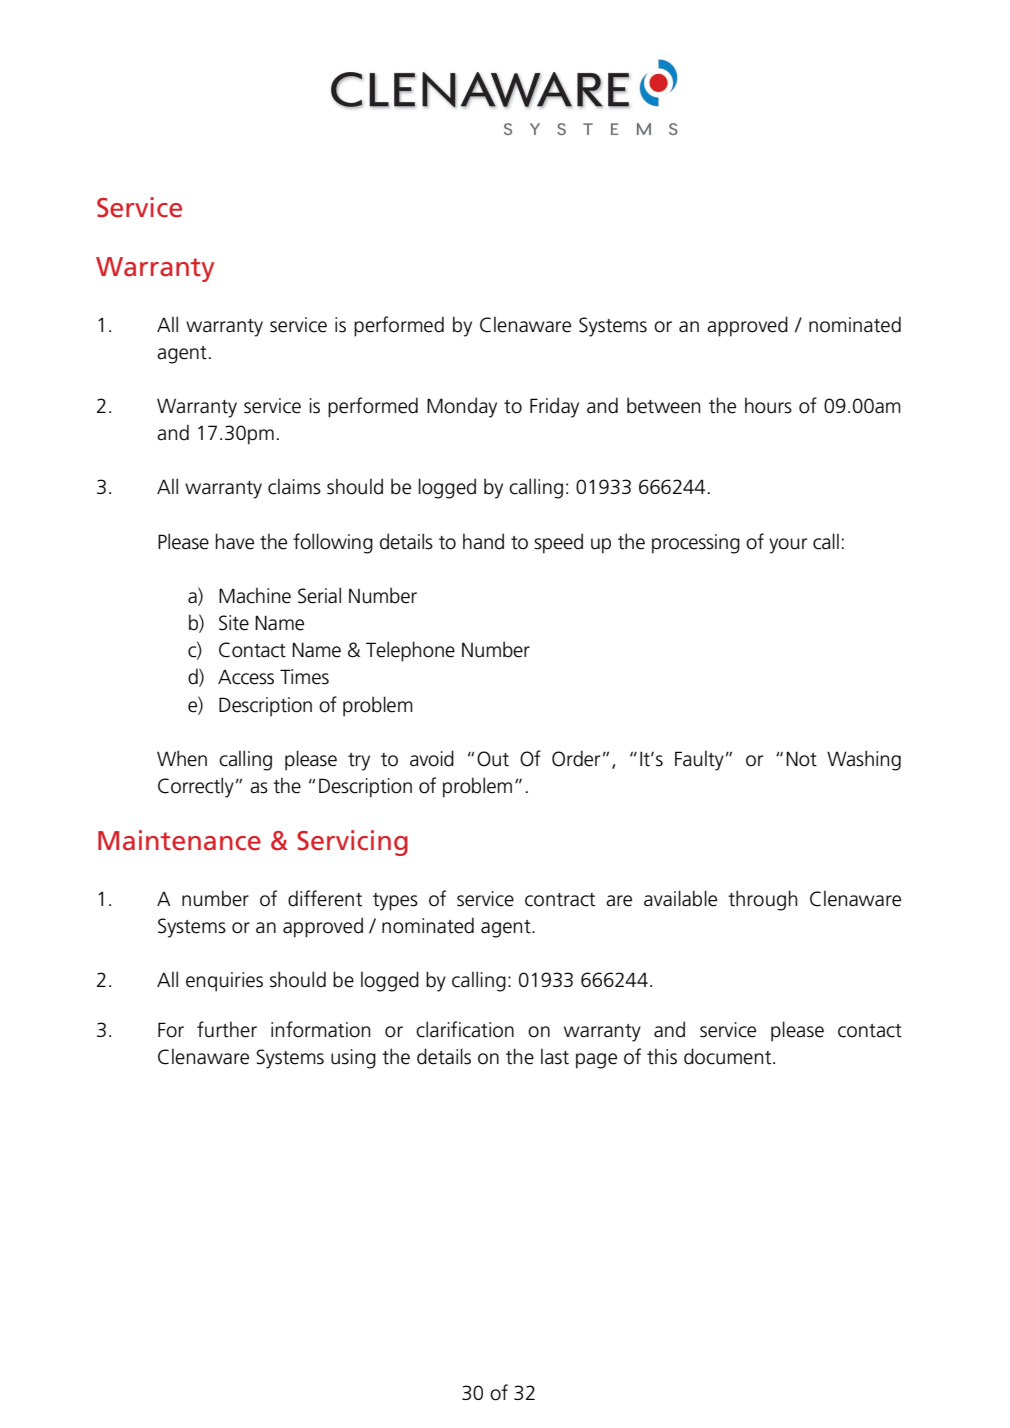 The width and height of the image is (1010, 1428). What do you see at coordinates (801, 759) in the image?
I see `Not` at bounding box center [801, 759].
